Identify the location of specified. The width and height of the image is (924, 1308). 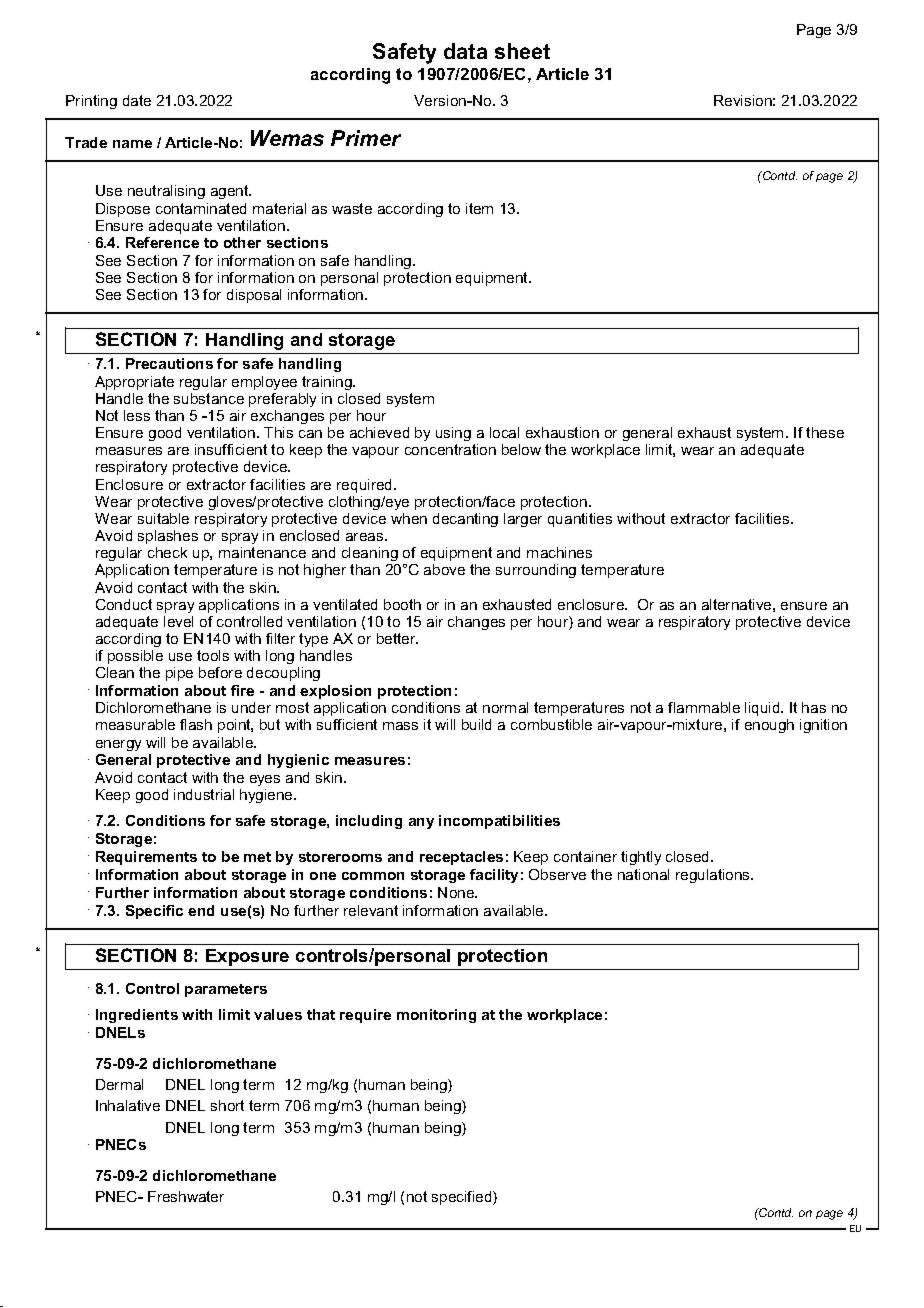
(463, 1198).
